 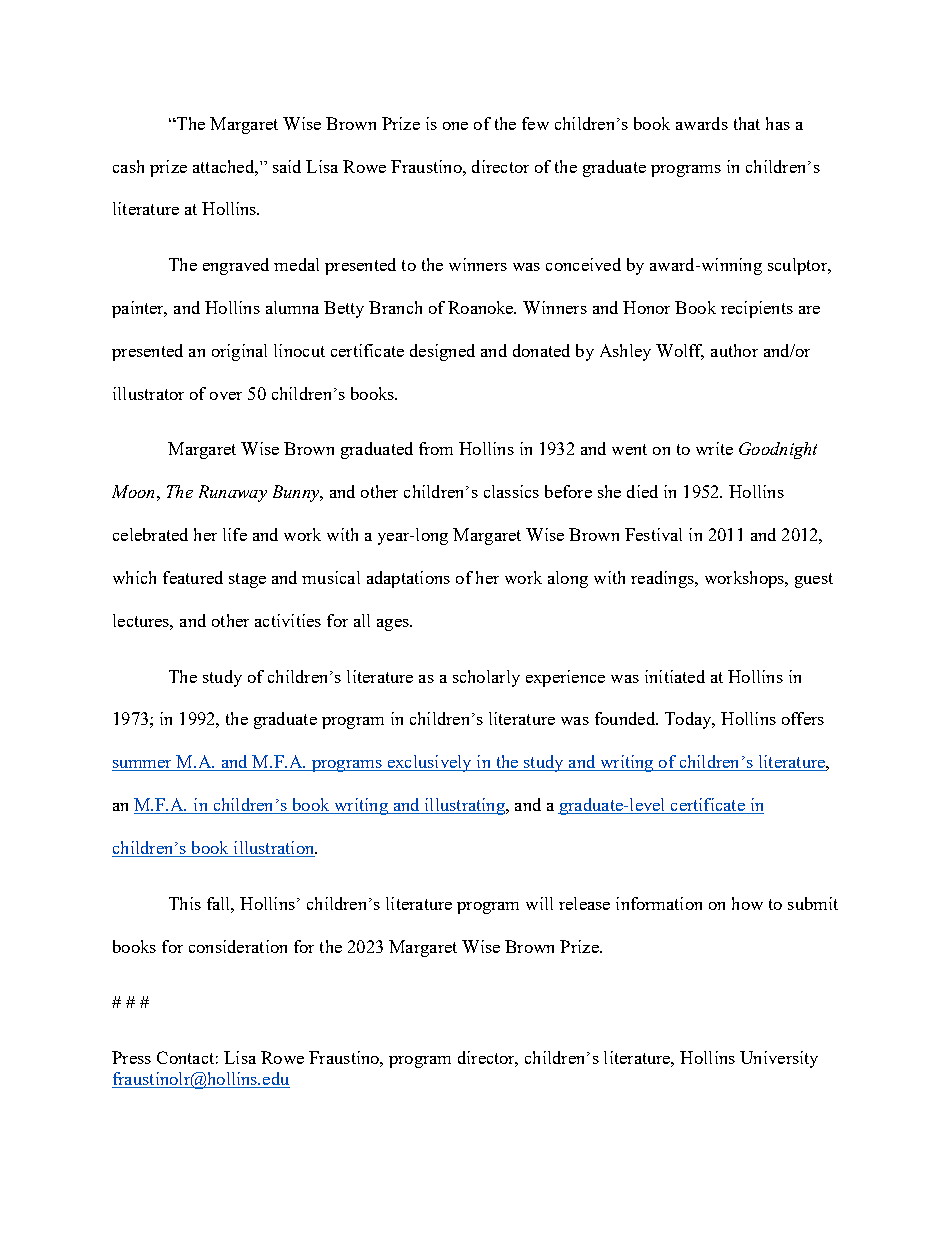 I want to click on adaptations, so click(x=408, y=579).
